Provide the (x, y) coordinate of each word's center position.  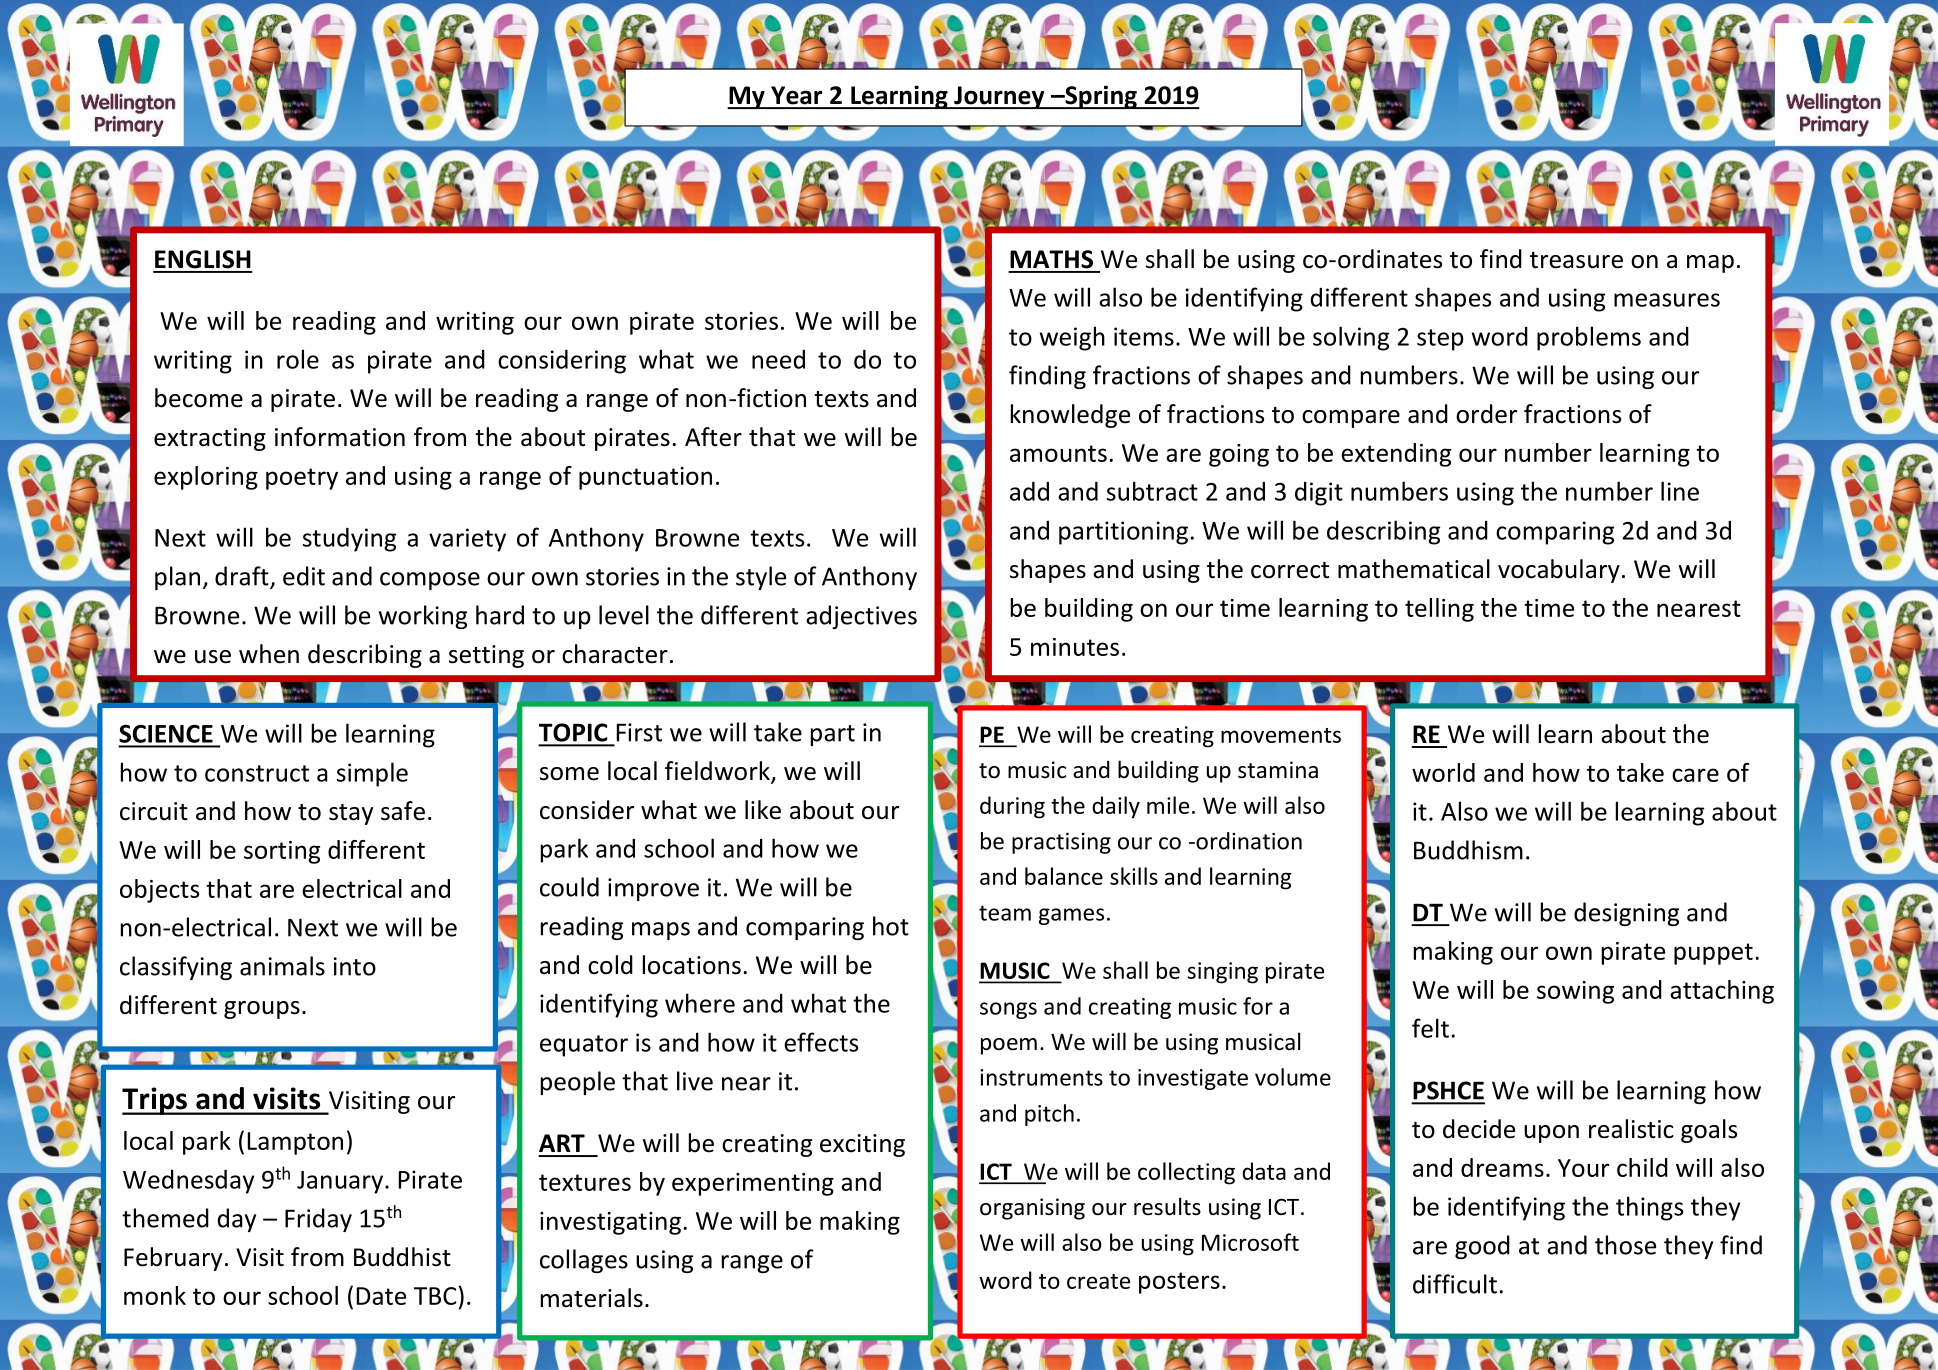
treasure (1576, 260)
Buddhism (1468, 850)
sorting (282, 852)
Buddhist (402, 1257)
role (298, 359)
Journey (999, 97)
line (1680, 491)
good (1482, 1247)
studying (349, 539)
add (1029, 491)
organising (1032, 1209)
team (1005, 913)
